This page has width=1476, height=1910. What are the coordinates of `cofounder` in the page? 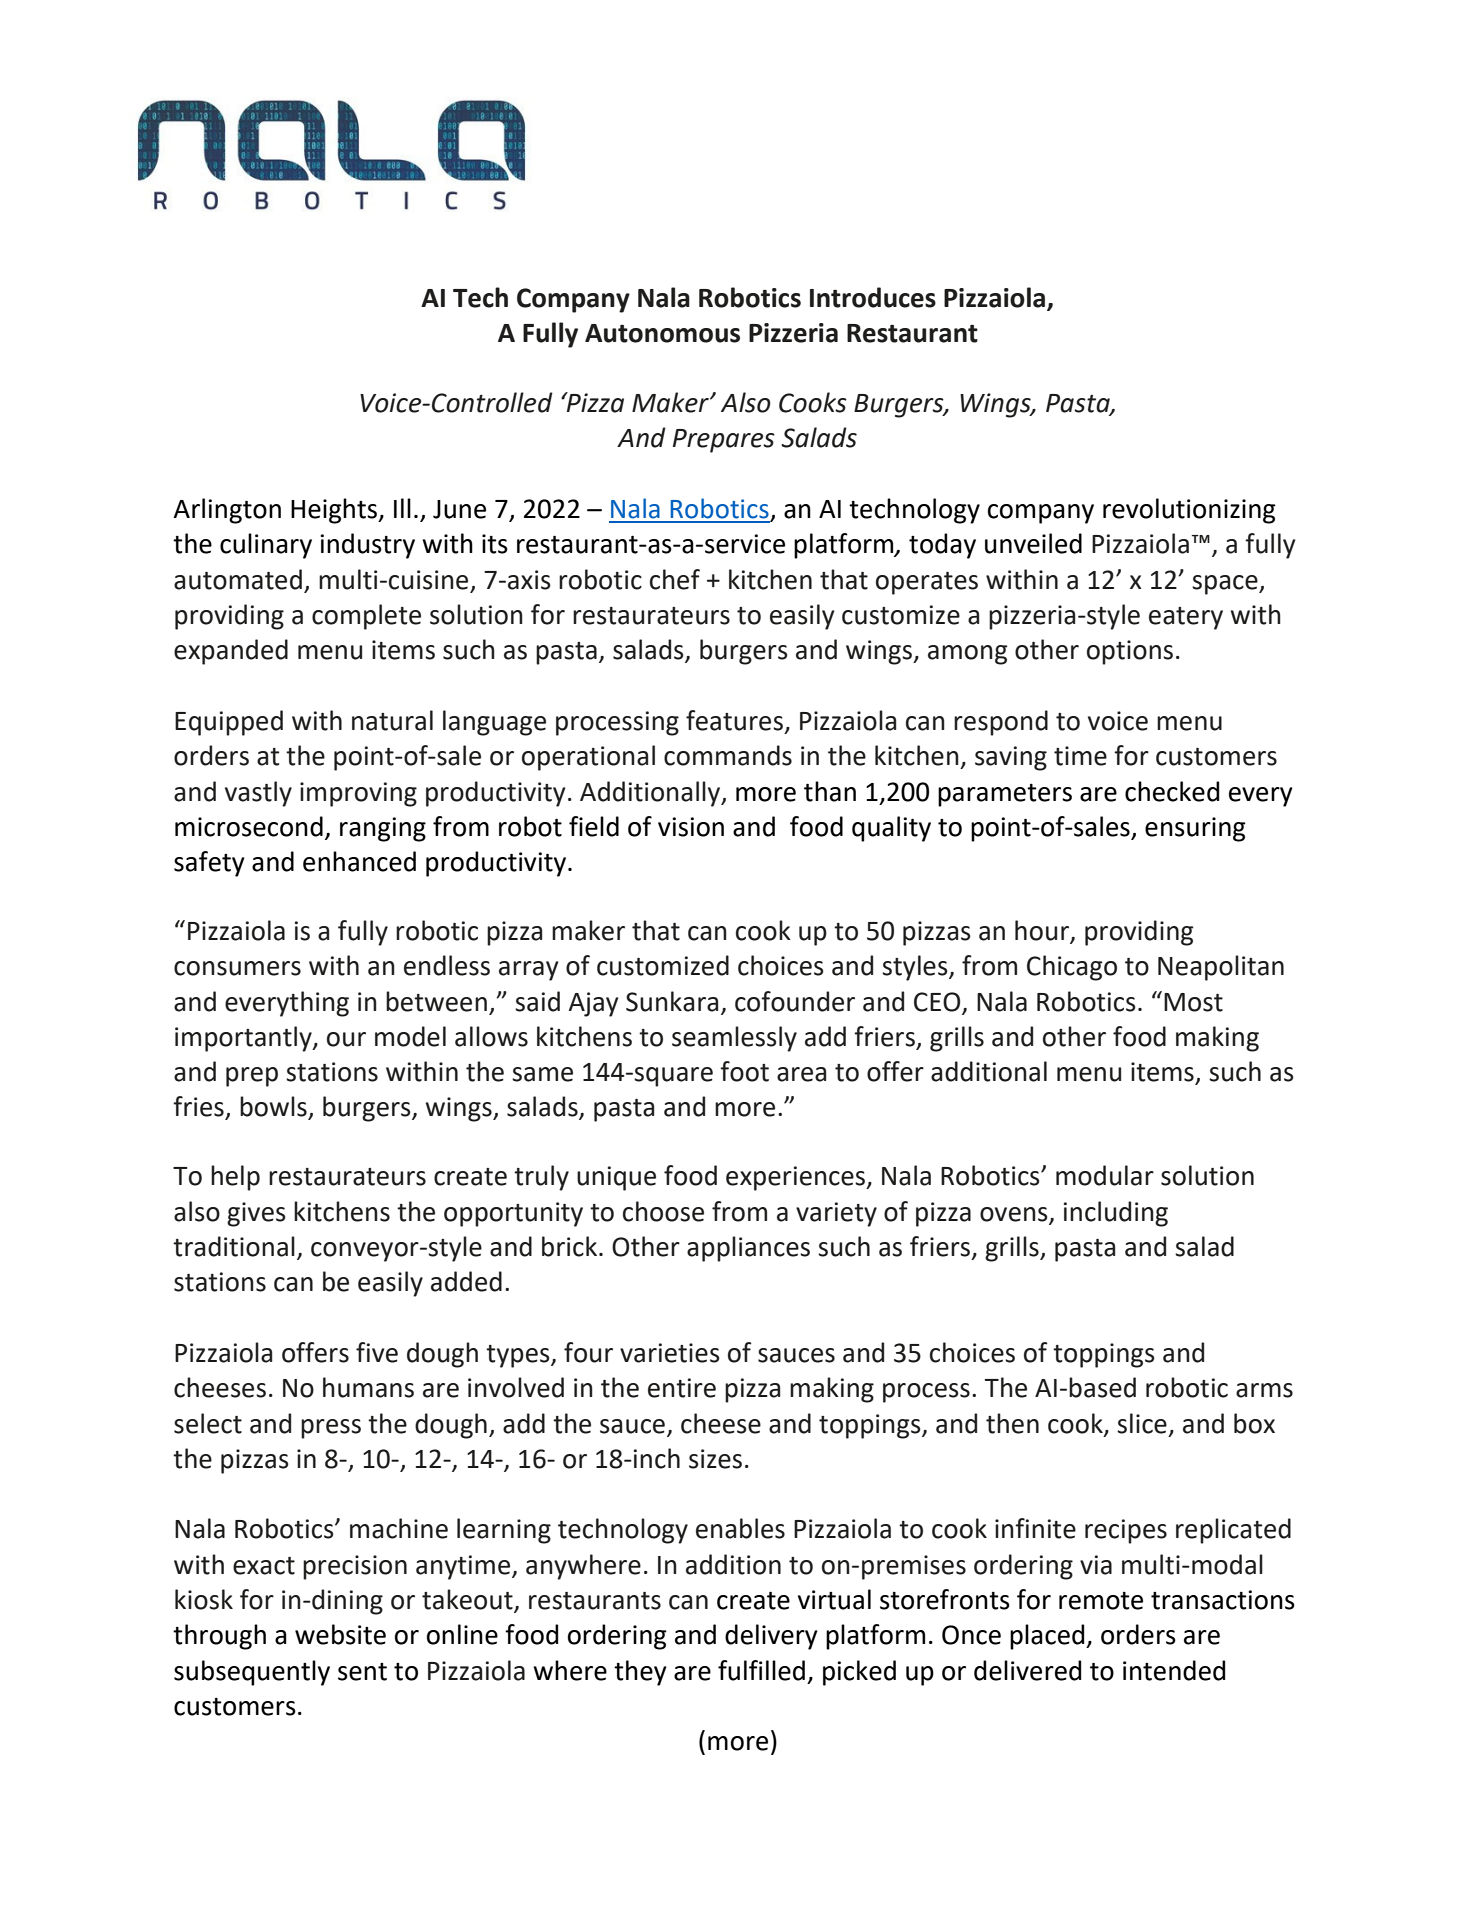 It's located at (795, 1001).
